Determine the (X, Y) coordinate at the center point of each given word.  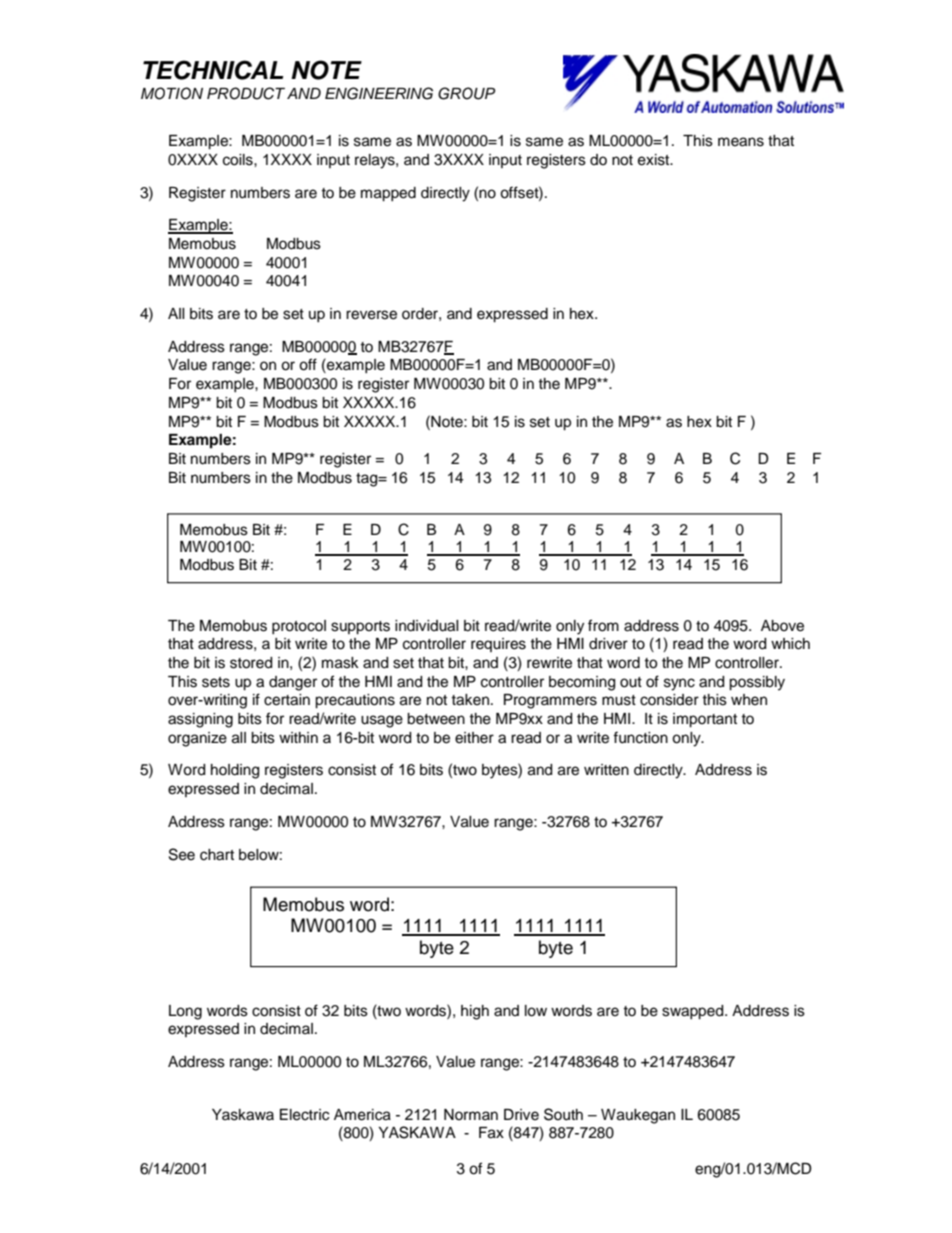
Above (782, 626)
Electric (304, 1115)
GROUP (466, 93)
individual (427, 626)
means (741, 142)
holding (235, 771)
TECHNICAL (213, 70)
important (705, 720)
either (474, 738)
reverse (371, 315)
